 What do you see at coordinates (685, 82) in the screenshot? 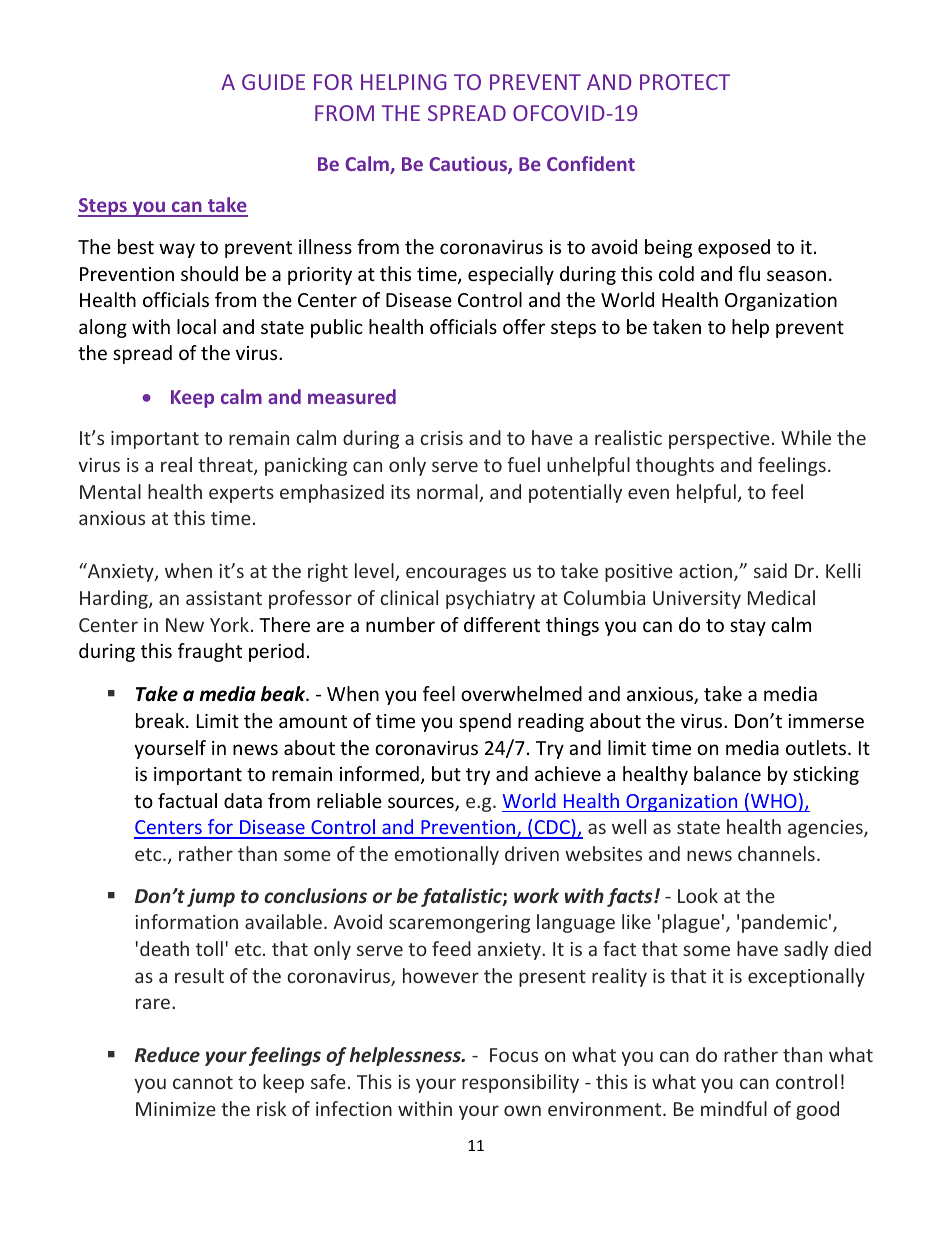
I see `PROTECT` at bounding box center [685, 82].
